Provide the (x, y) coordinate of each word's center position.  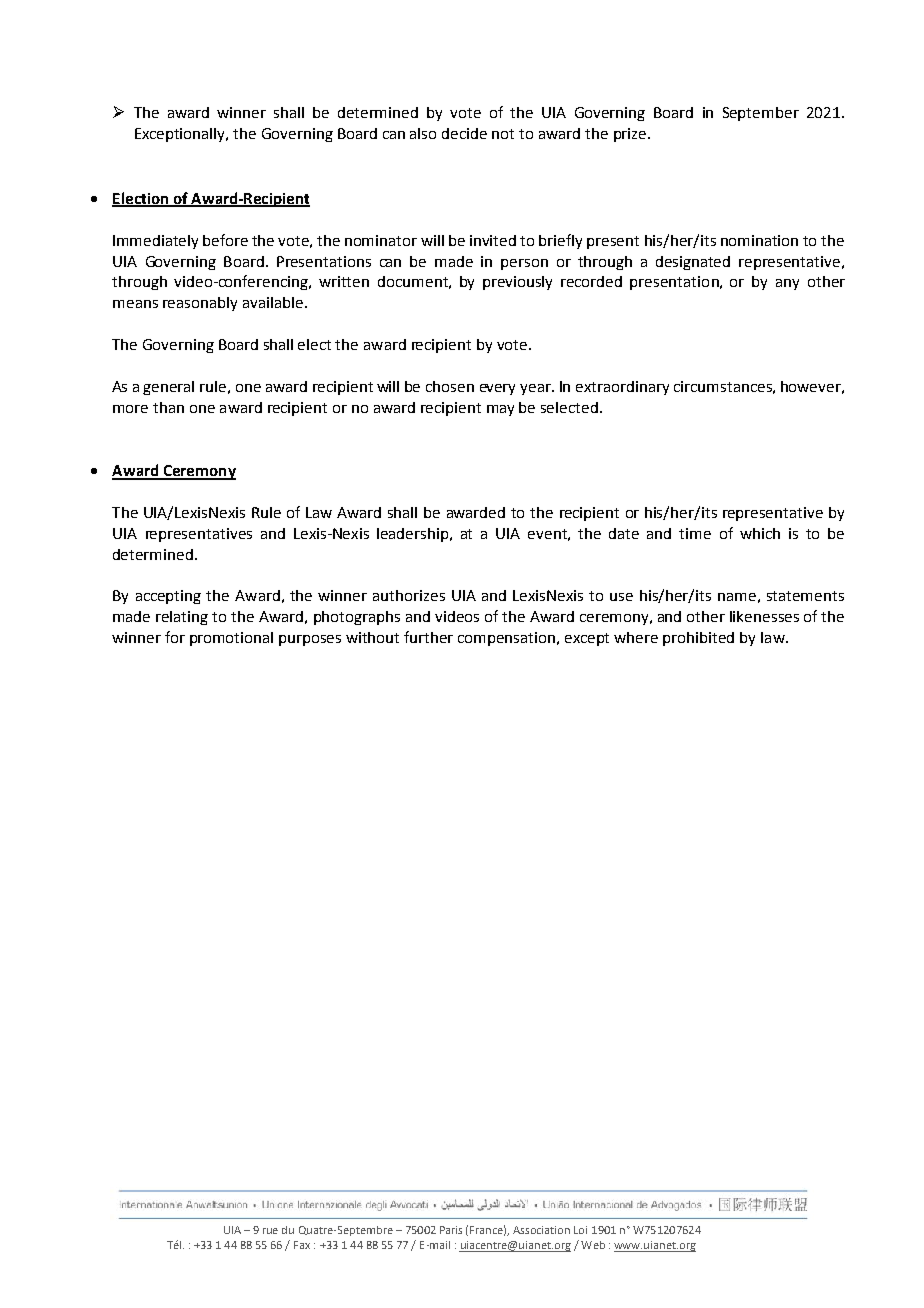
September (761, 114)
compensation (508, 639)
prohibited (698, 639)
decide (464, 133)
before (225, 240)
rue (270, 1231)
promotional (231, 639)
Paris (451, 1230)
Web (593, 1245)
